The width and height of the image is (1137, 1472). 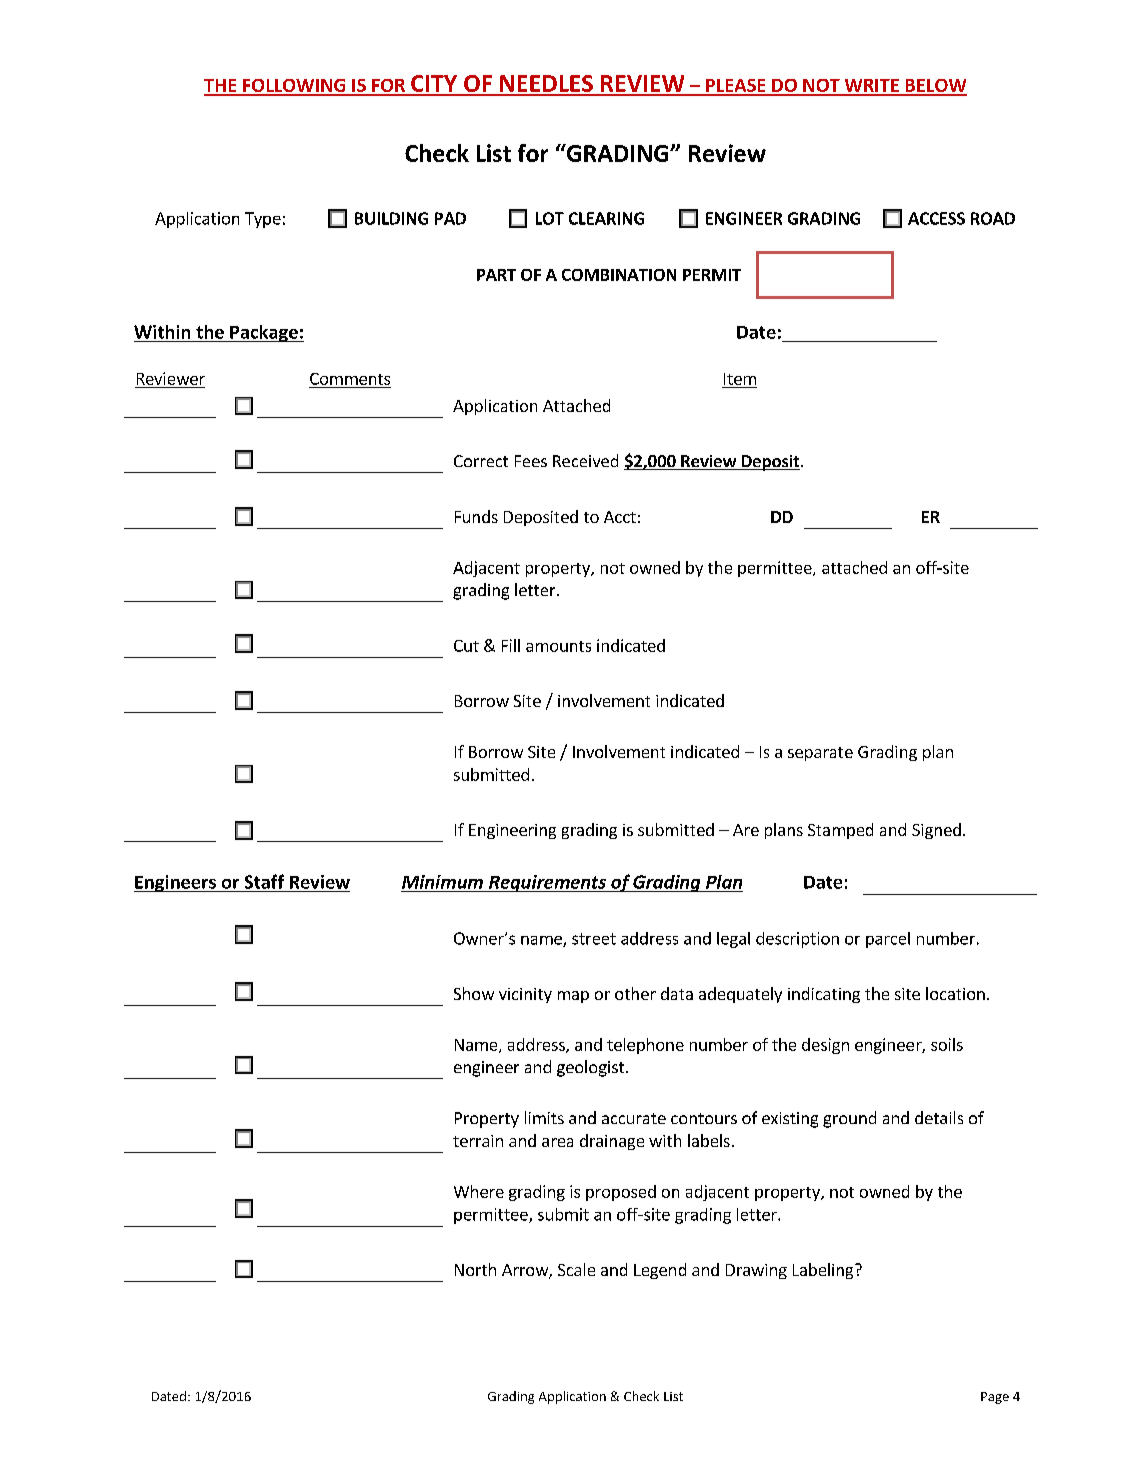 What do you see at coordinates (936, 831) in the image?
I see `Signed` at bounding box center [936, 831].
